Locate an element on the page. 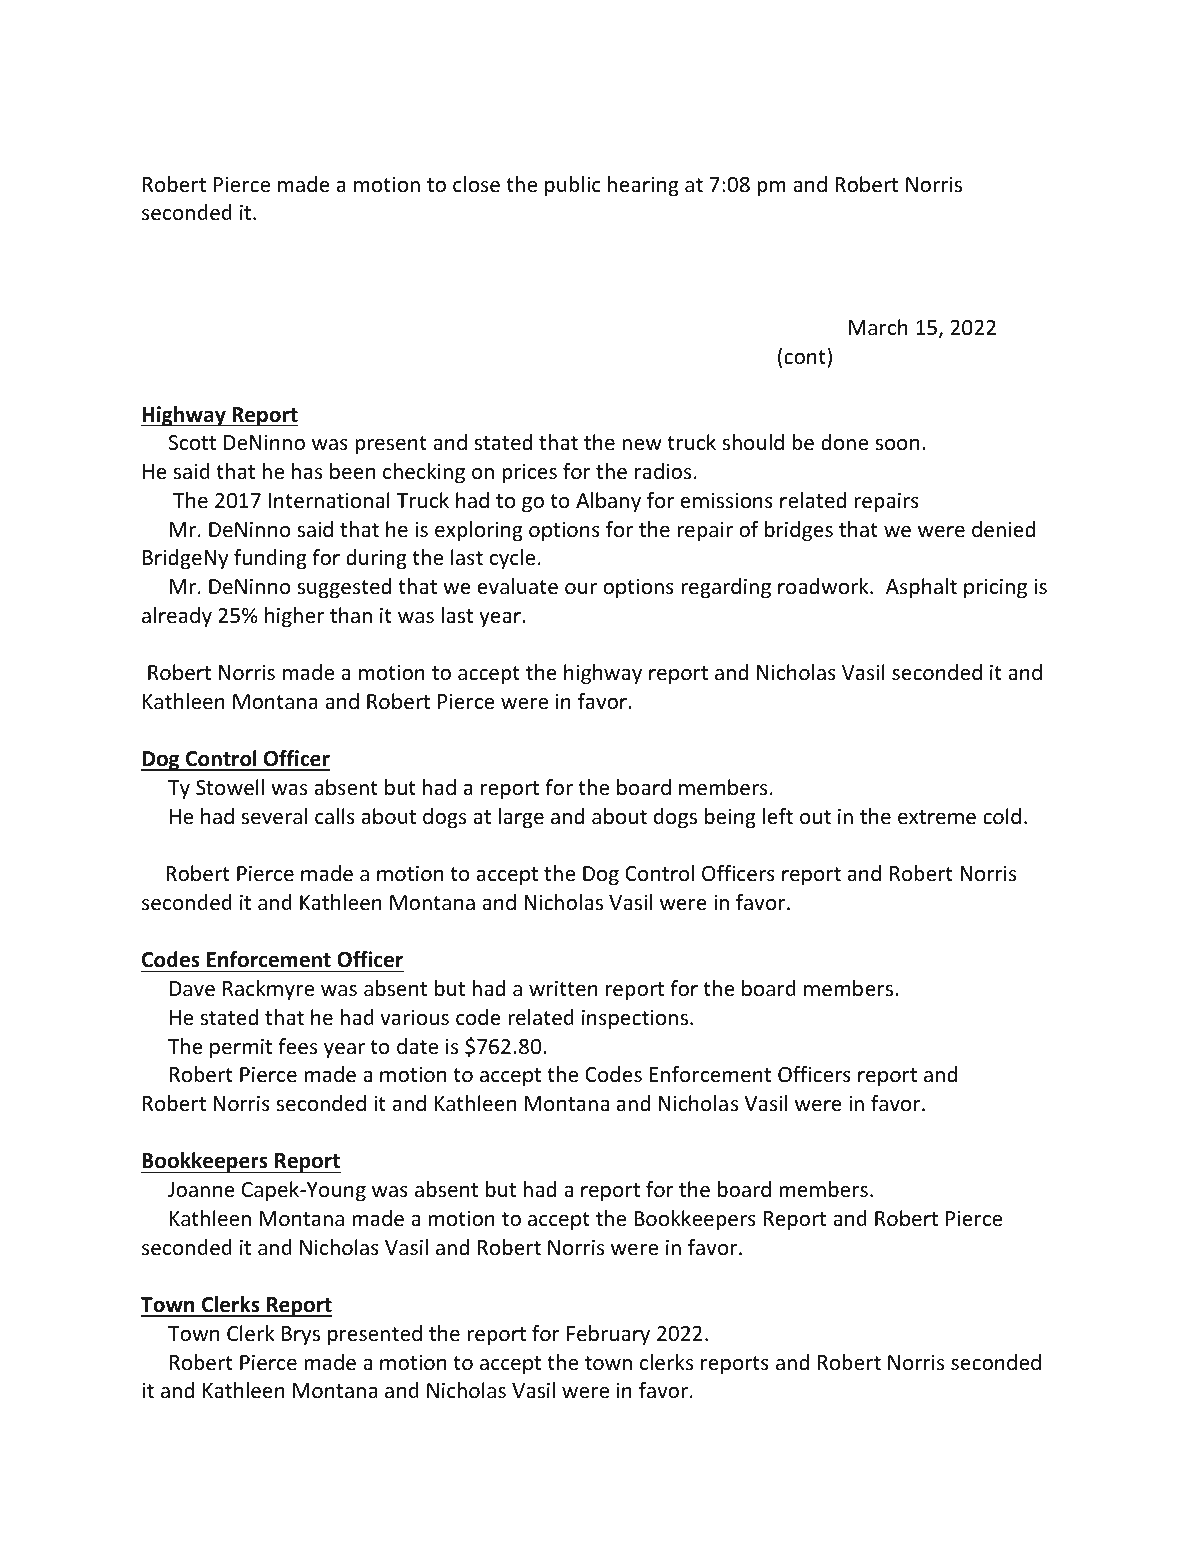  large is located at coordinates (521, 818).
